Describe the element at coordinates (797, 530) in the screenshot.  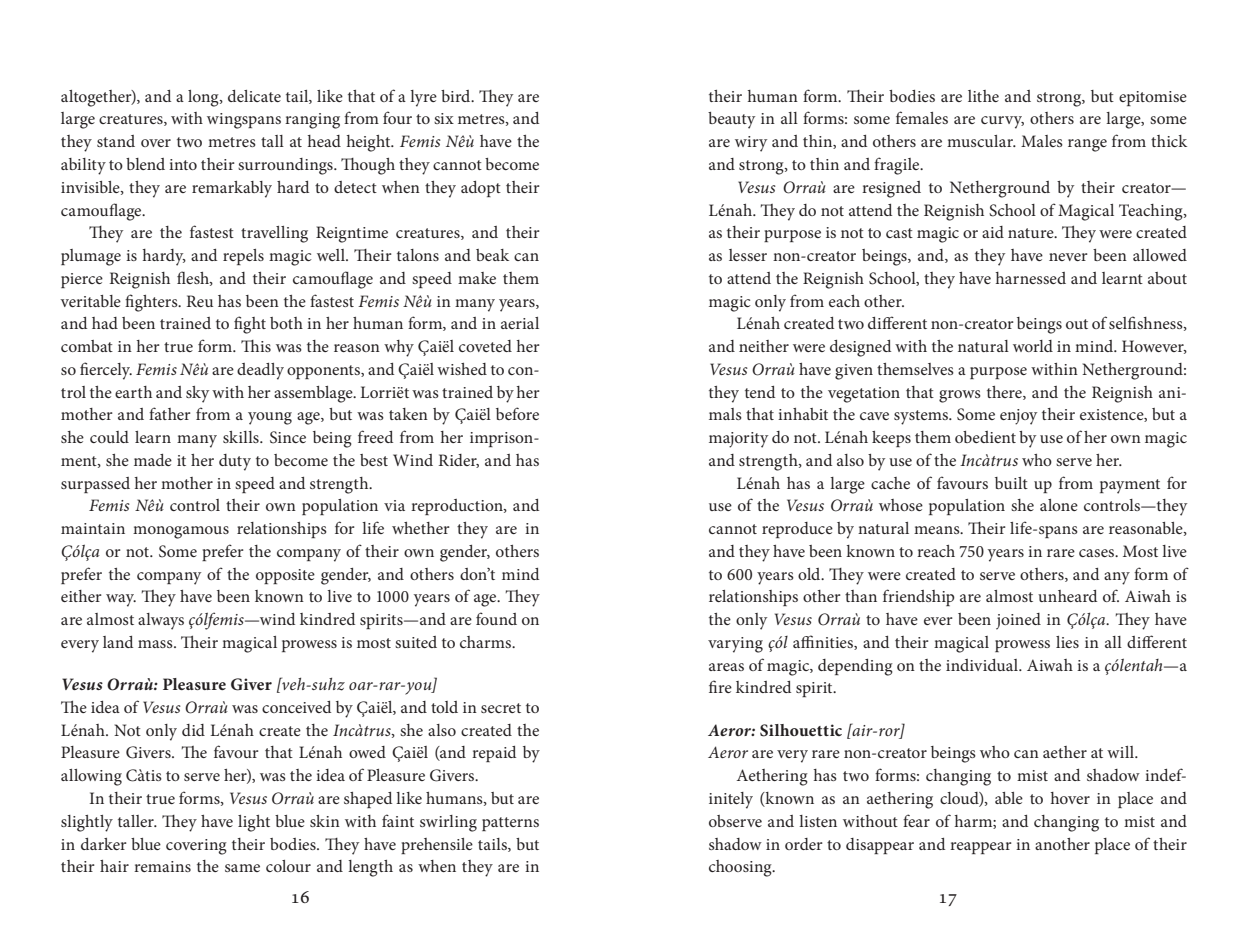
I see `reproduce` at that location.
